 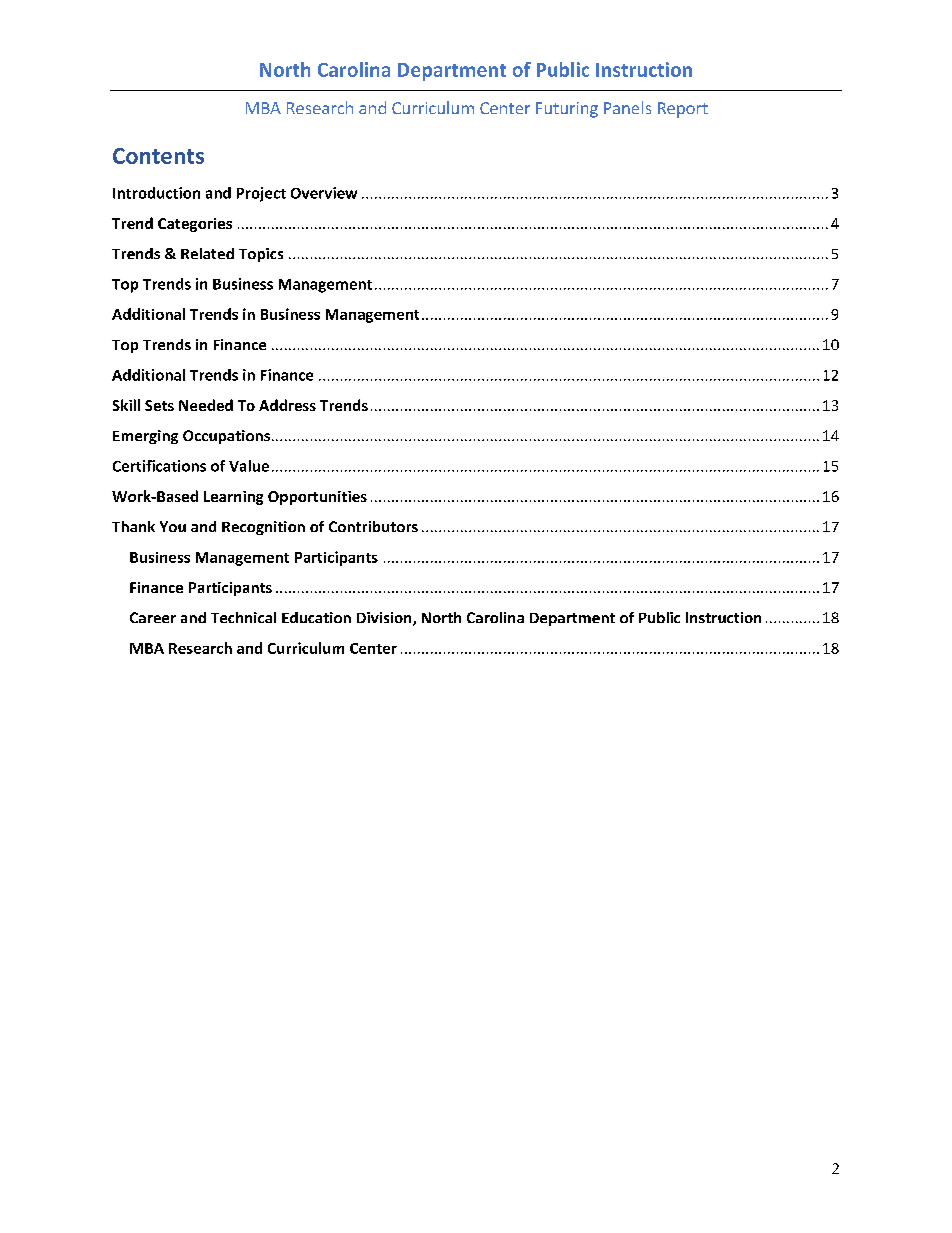 I want to click on Overview, so click(x=324, y=193).
